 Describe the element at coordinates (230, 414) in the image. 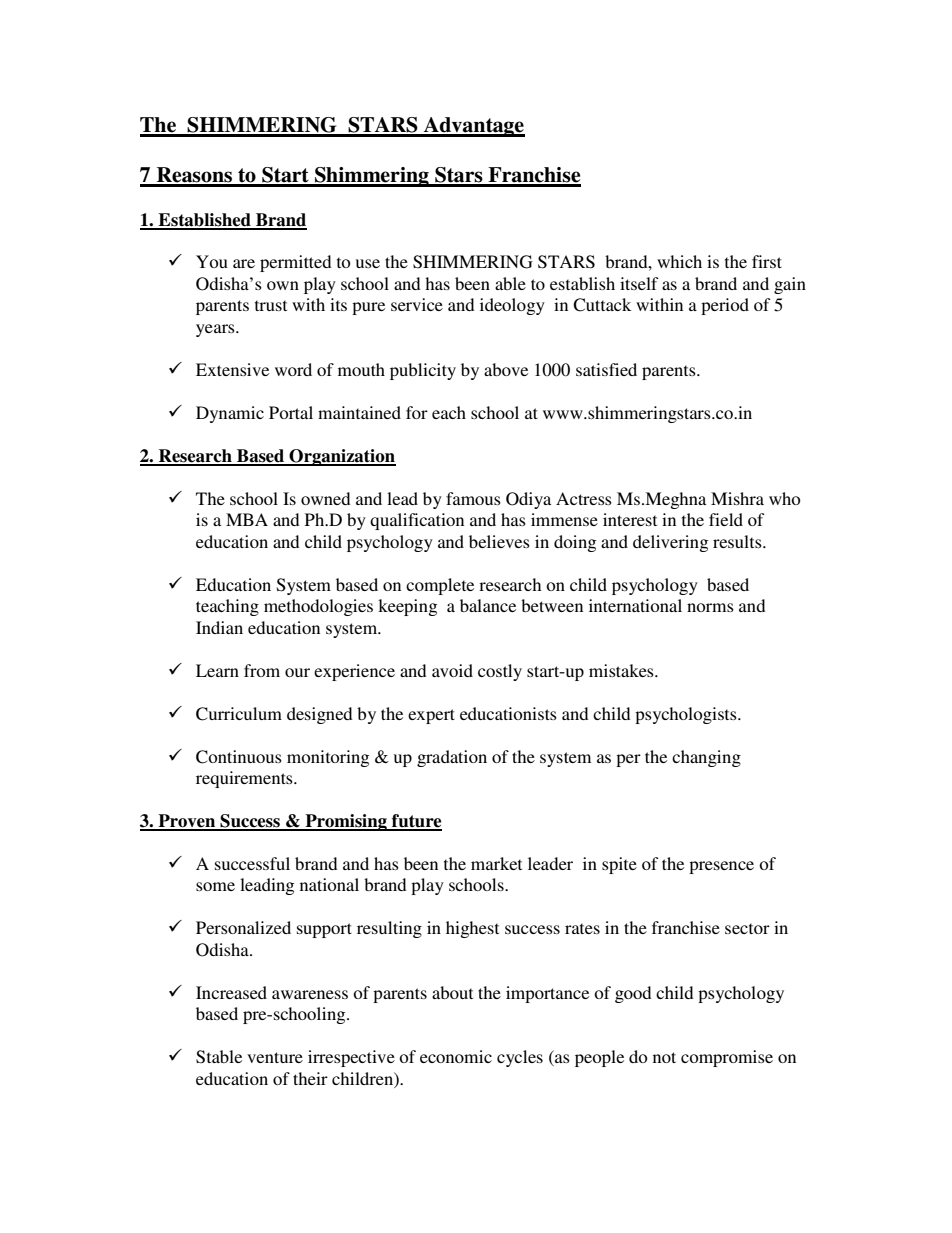

I see `Dynamic` at that location.
